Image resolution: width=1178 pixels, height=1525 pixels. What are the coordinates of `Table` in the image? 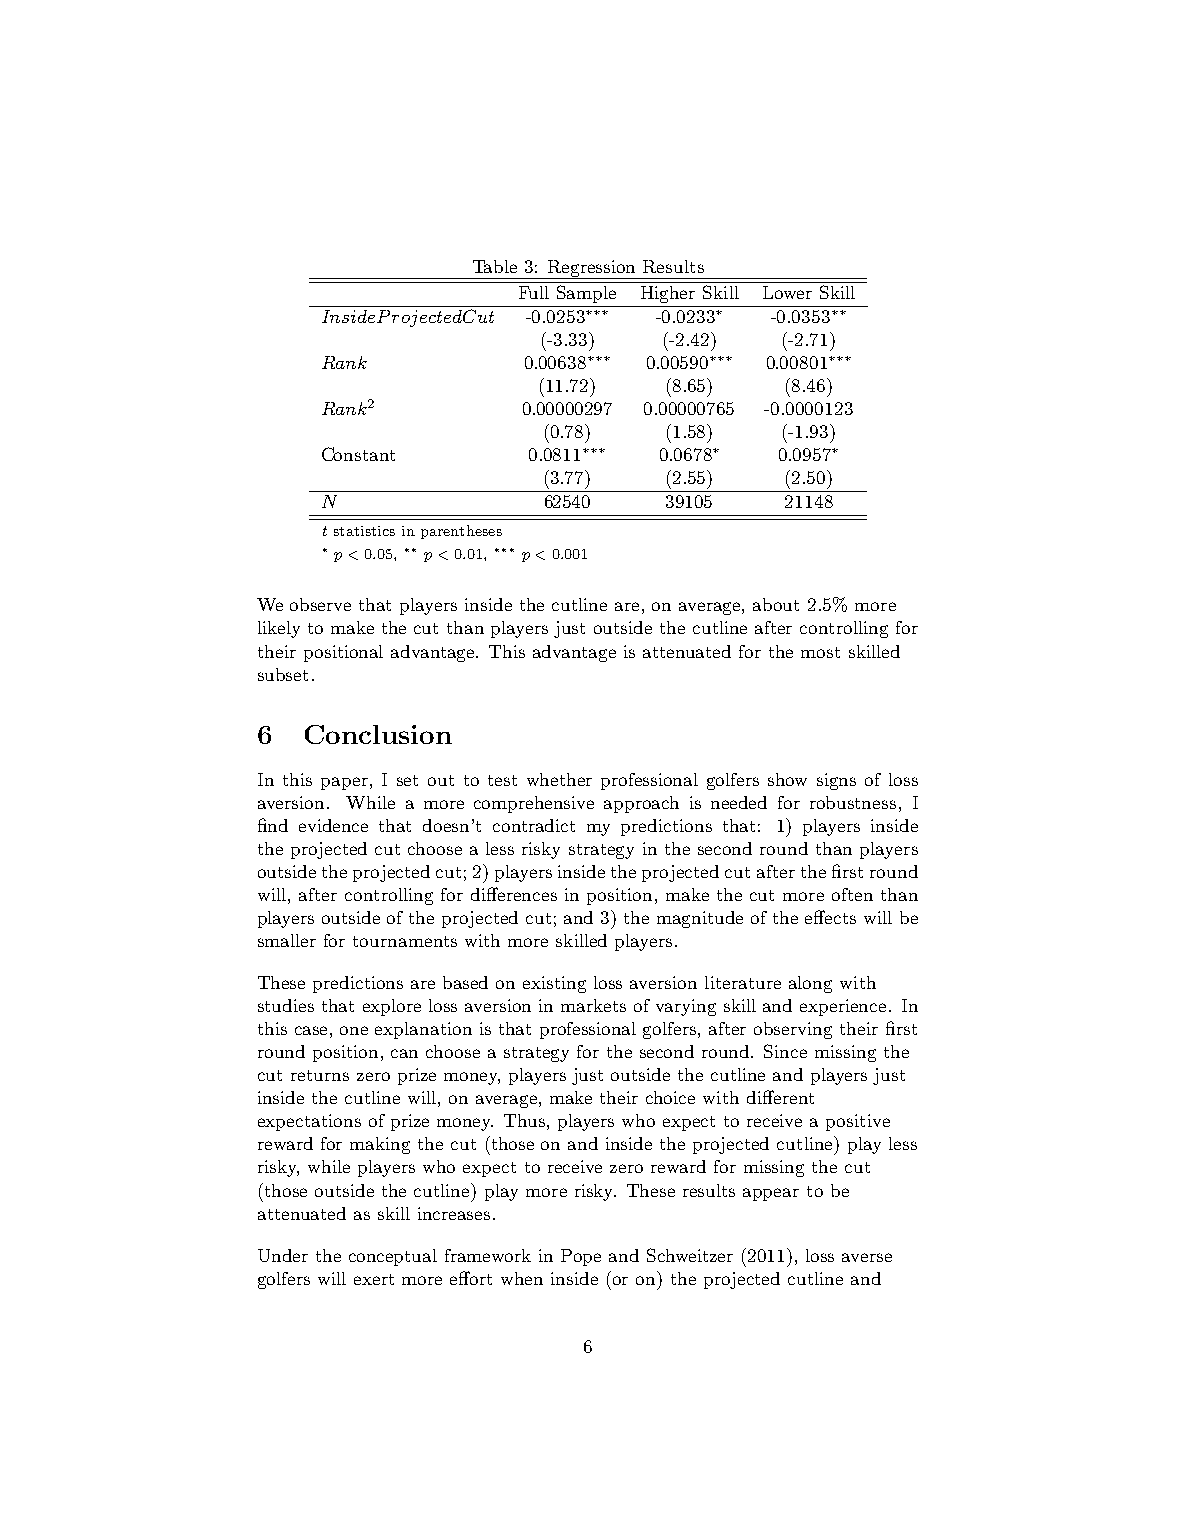 It's located at (495, 266).
